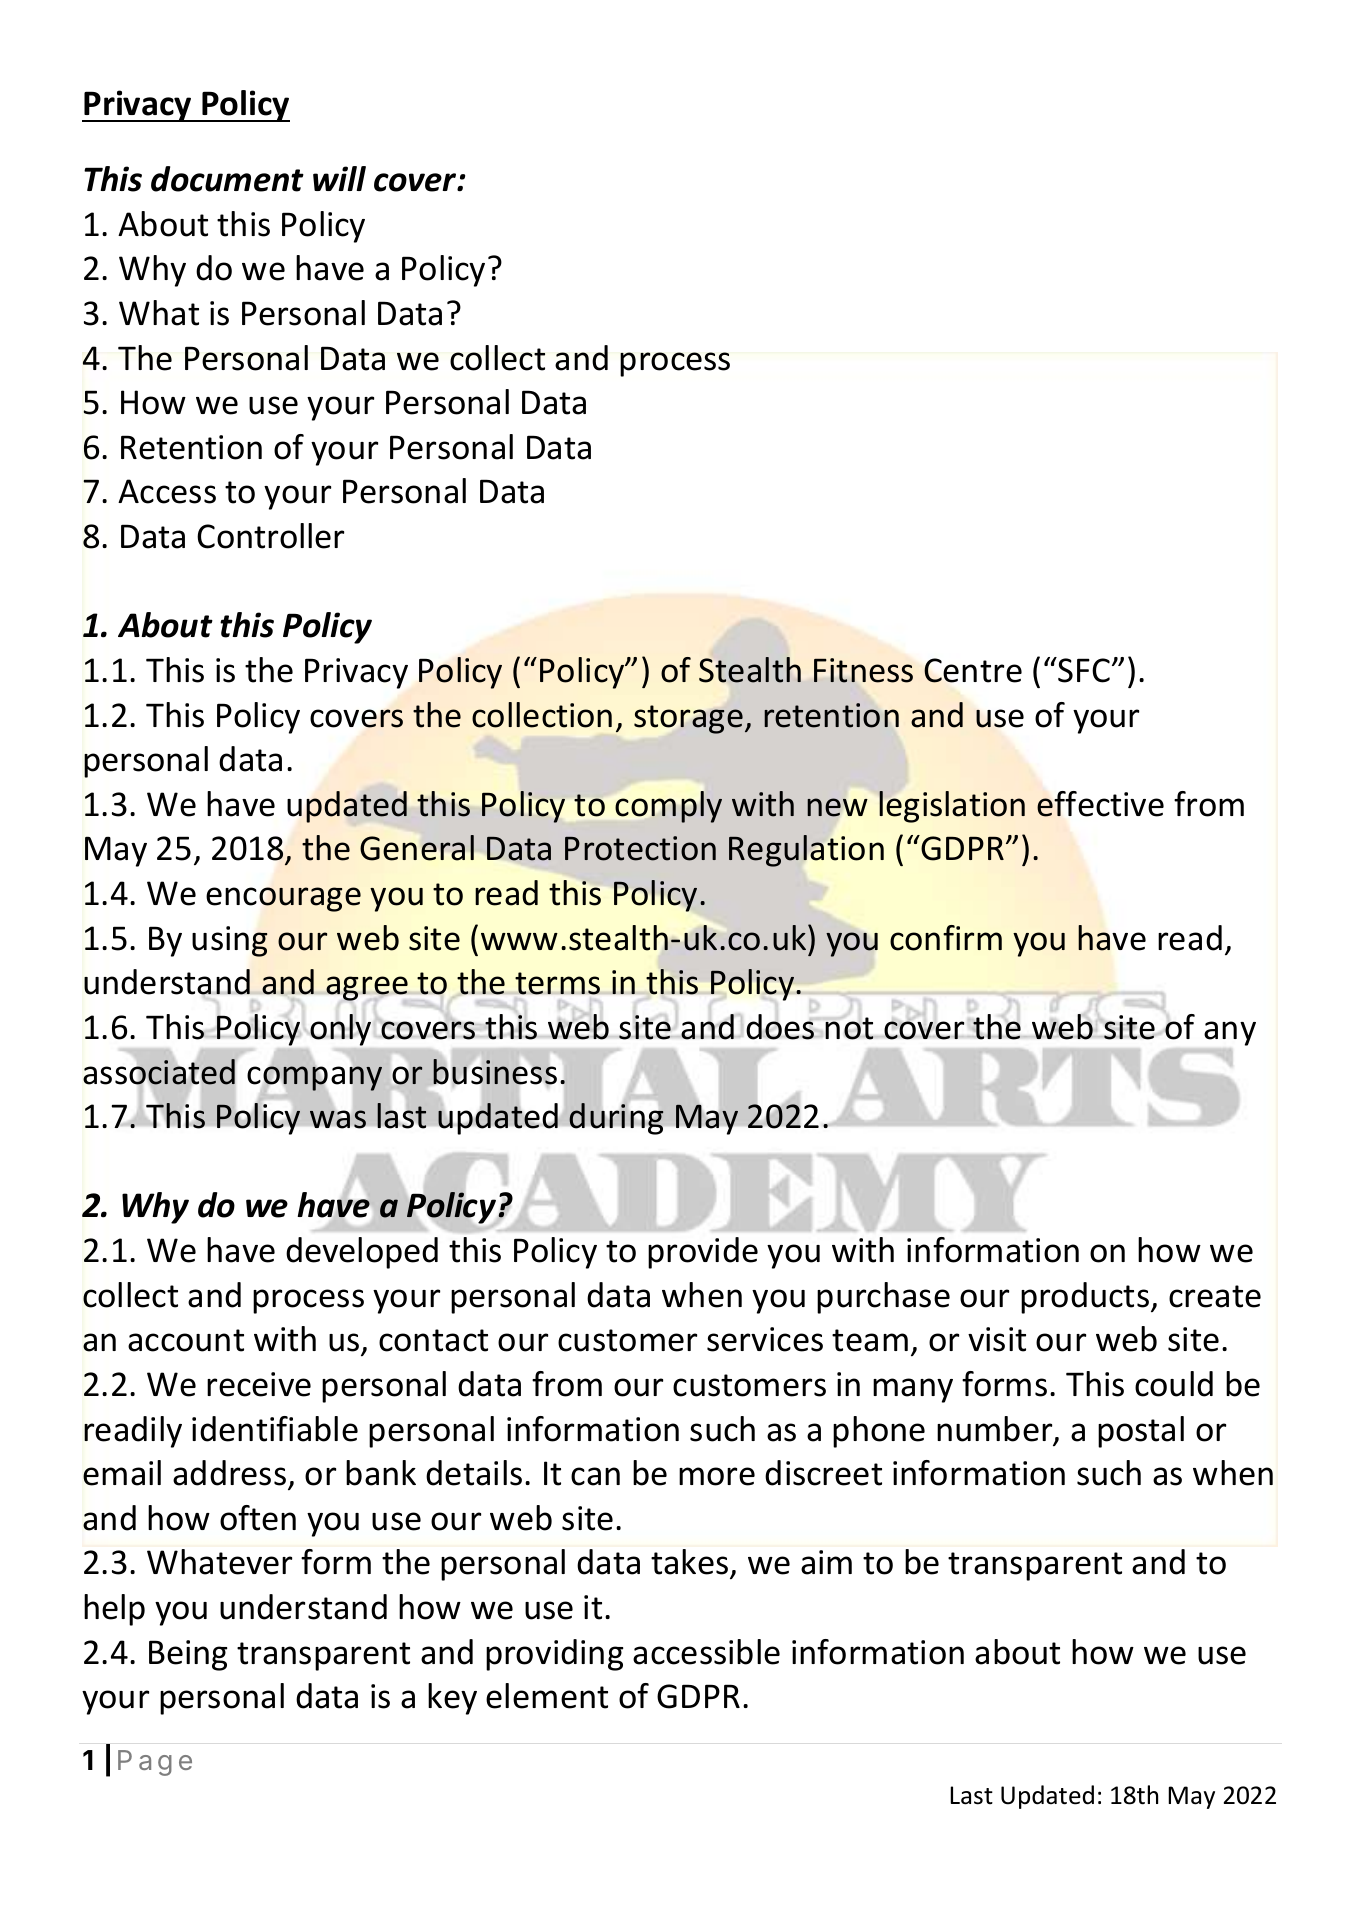  I want to click on terms, so click(557, 983).
